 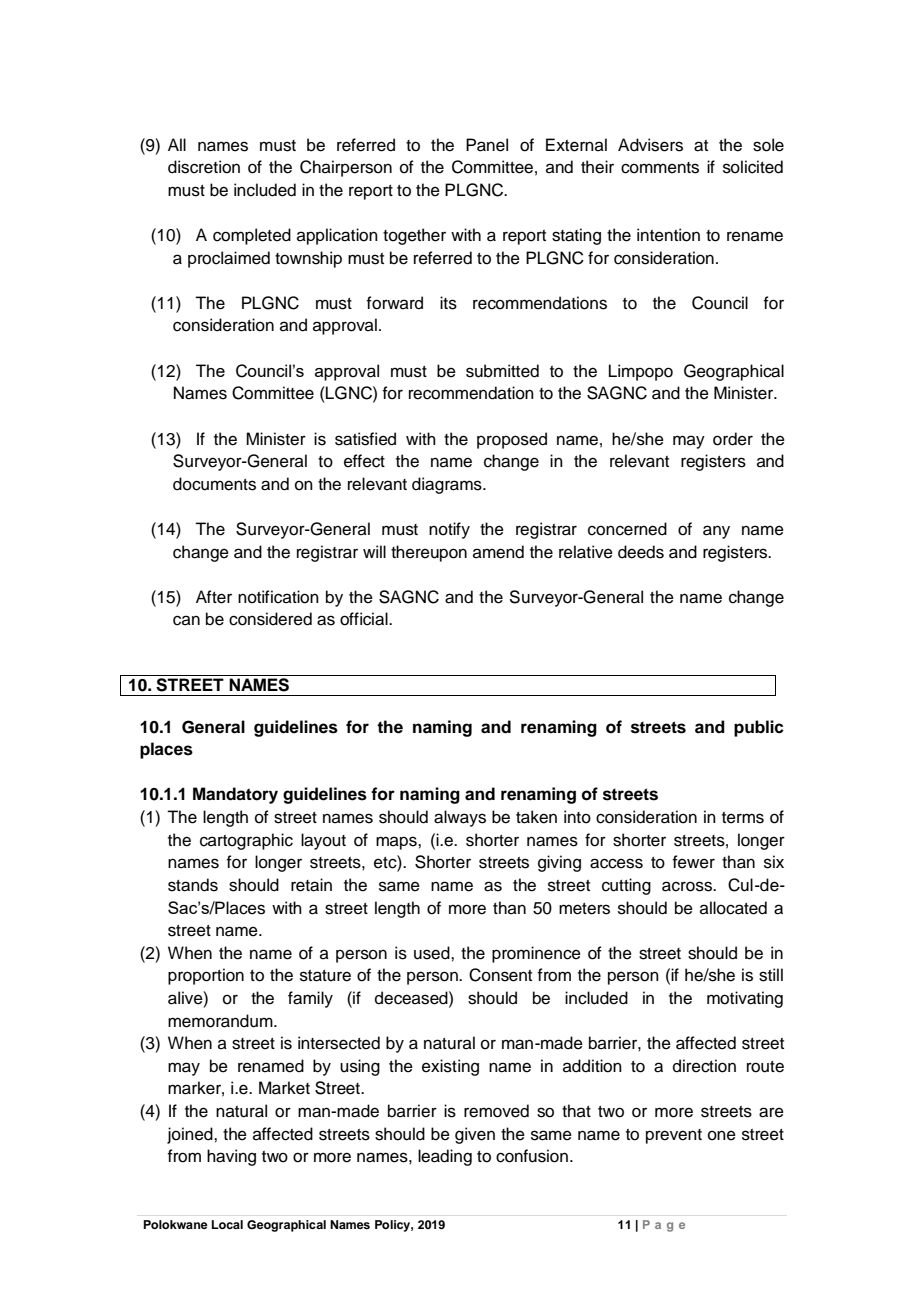 I want to click on comments, so click(x=660, y=168).
